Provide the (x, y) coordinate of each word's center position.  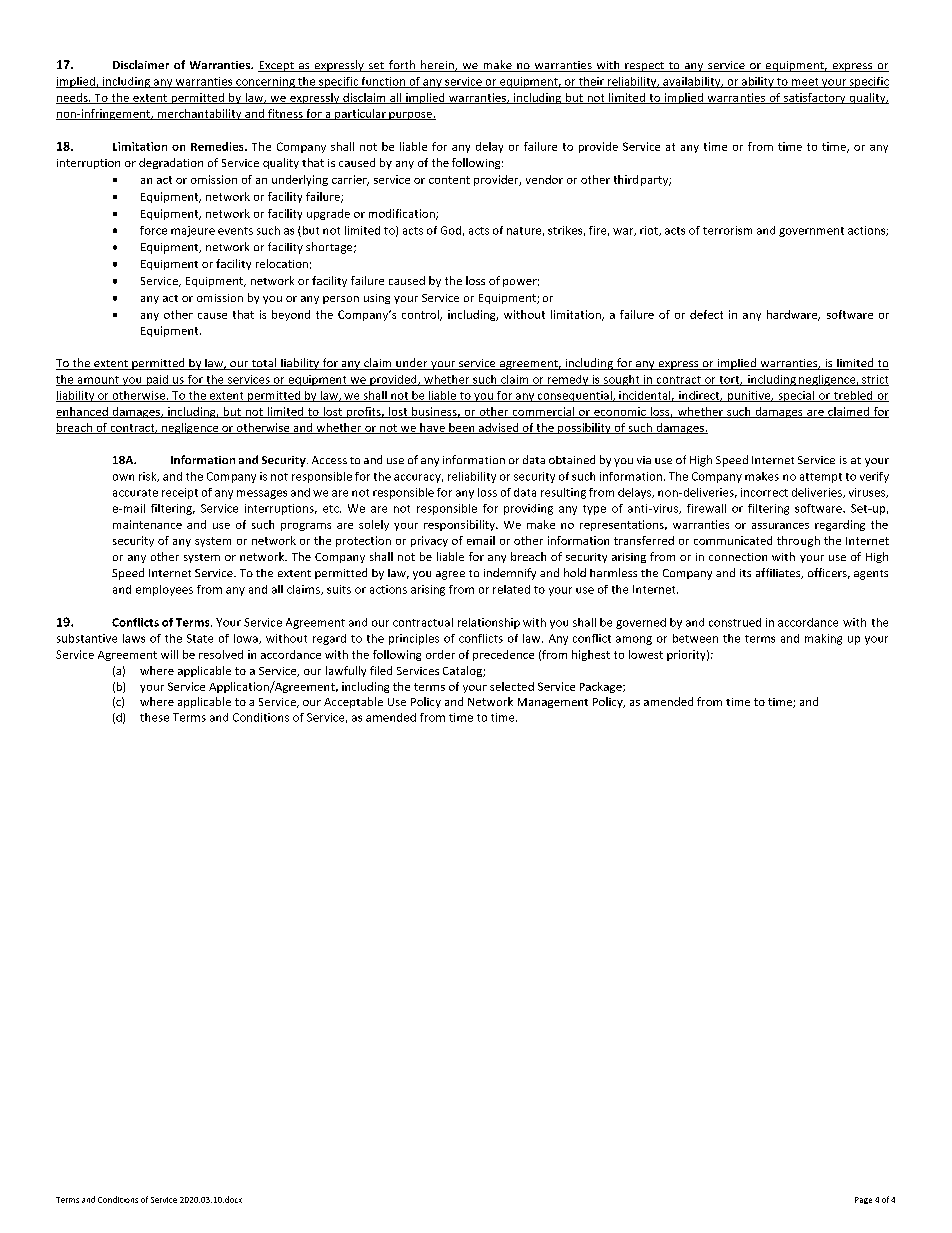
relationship (489, 623)
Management (553, 703)
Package (602, 687)
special (796, 396)
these (154, 717)
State (200, 638)
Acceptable (353, 702)
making (823, 639)
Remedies (218, 146)
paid (157, 380)
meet (805, 83)
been (462, 428)
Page (863, 1200)
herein (437, 66)
